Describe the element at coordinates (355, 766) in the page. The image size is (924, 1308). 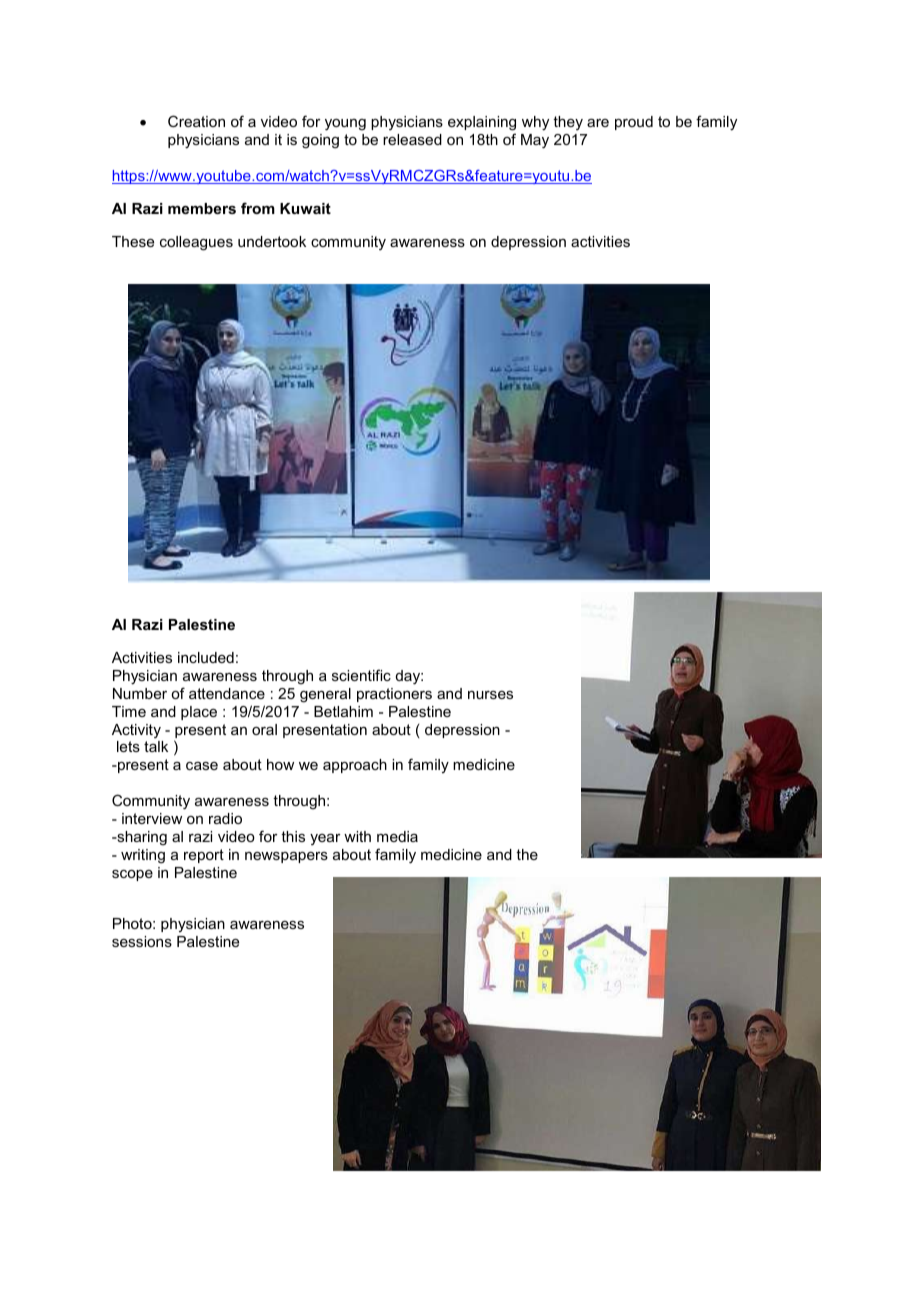
I see `approach` at that location.
